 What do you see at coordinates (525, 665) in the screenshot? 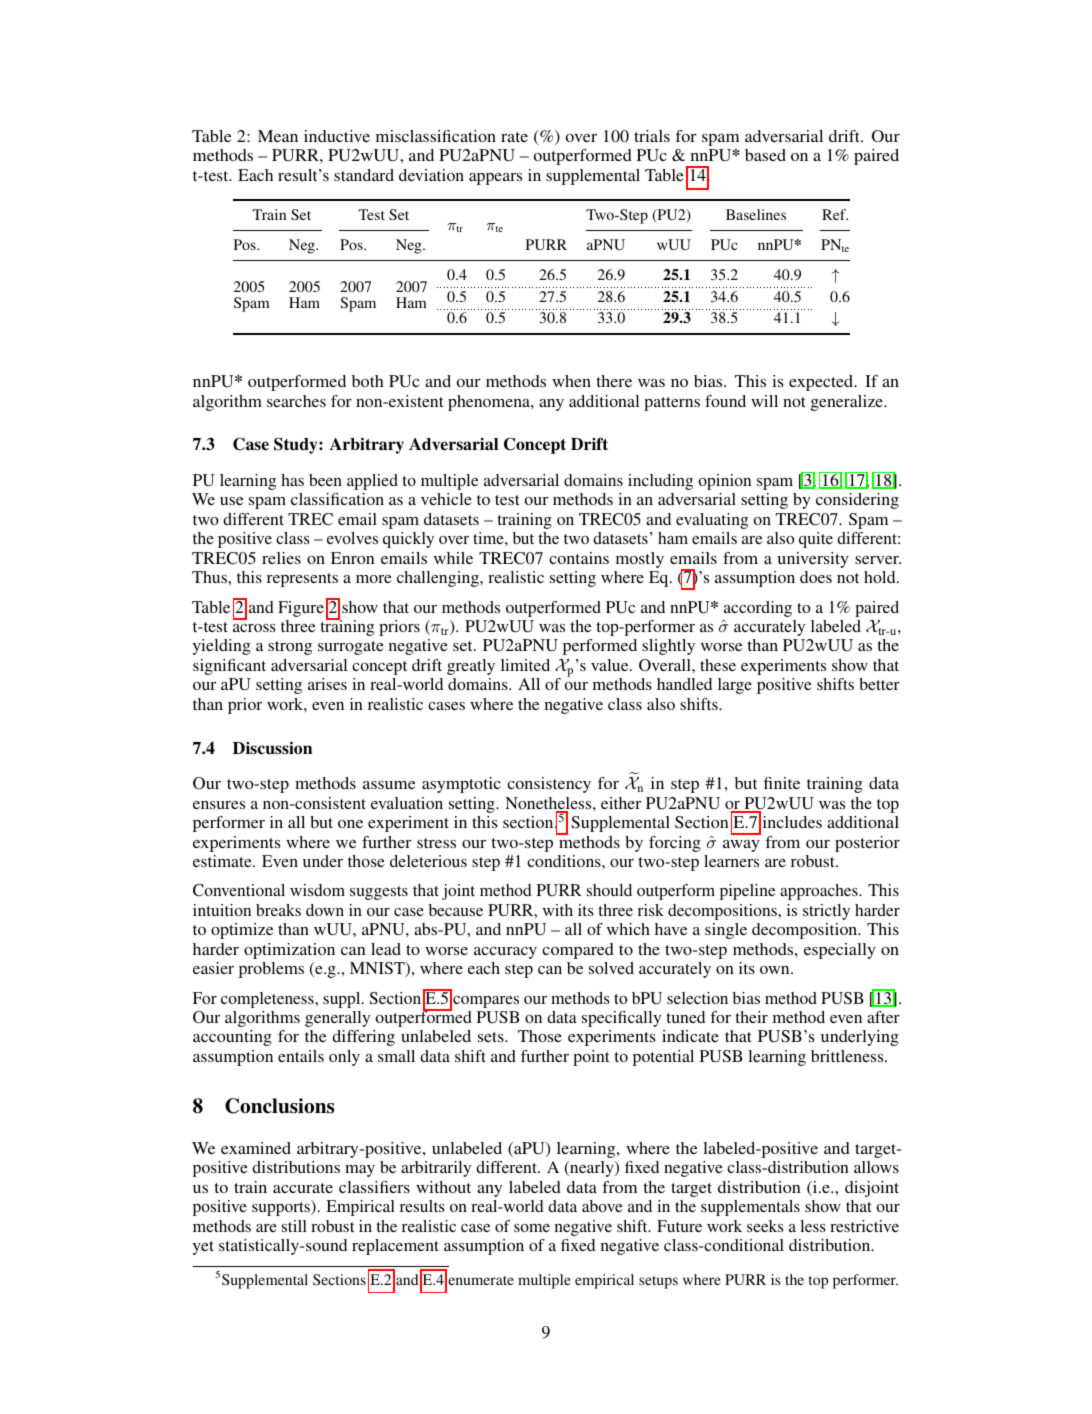
I see `limited` at bounding box center [525, 665].
